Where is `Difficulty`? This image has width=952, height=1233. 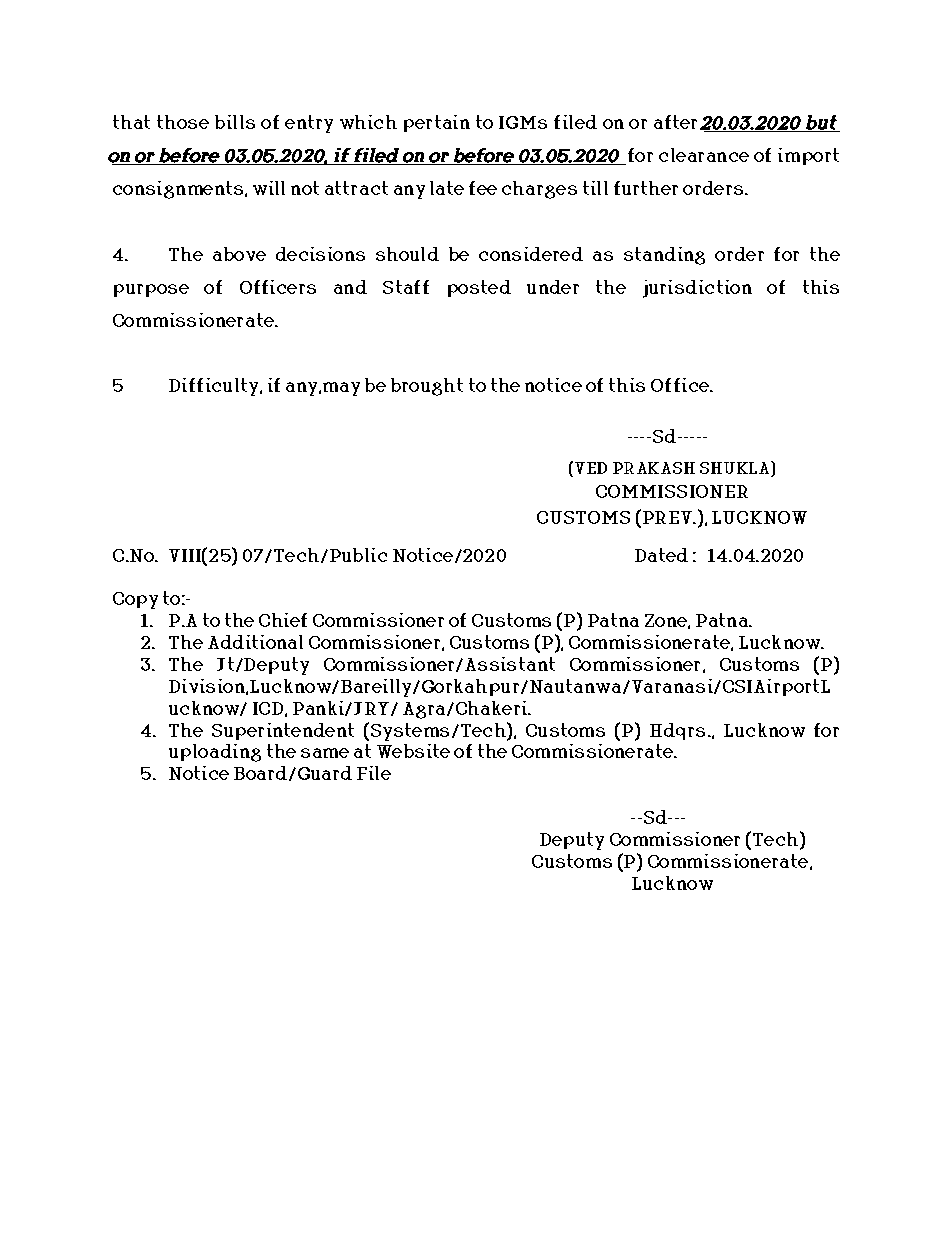
Difficulty is located at coordinates (213, 387).
